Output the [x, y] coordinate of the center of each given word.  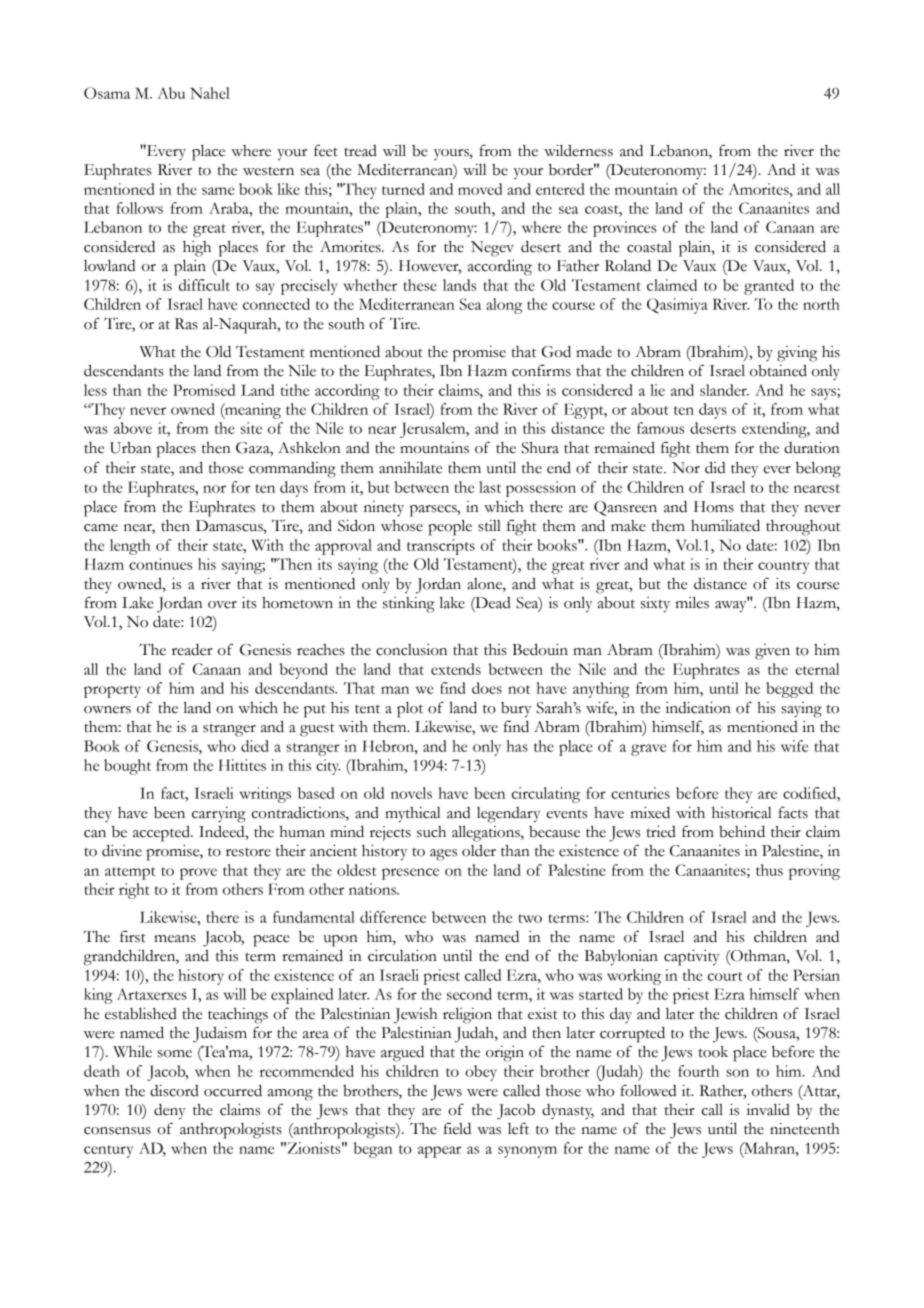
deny [170, 1112]
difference [393, 917]
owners [107, 710]
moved [480, 189]
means [175, 939]
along [504, 306]
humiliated [725, 526]
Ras [186, 324]
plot [410, 710]
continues [160, 564]
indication [698, 707]
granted [769, 287]
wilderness [578, 151]
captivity [692, 957]
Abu [171, 93]
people [450, 527]
